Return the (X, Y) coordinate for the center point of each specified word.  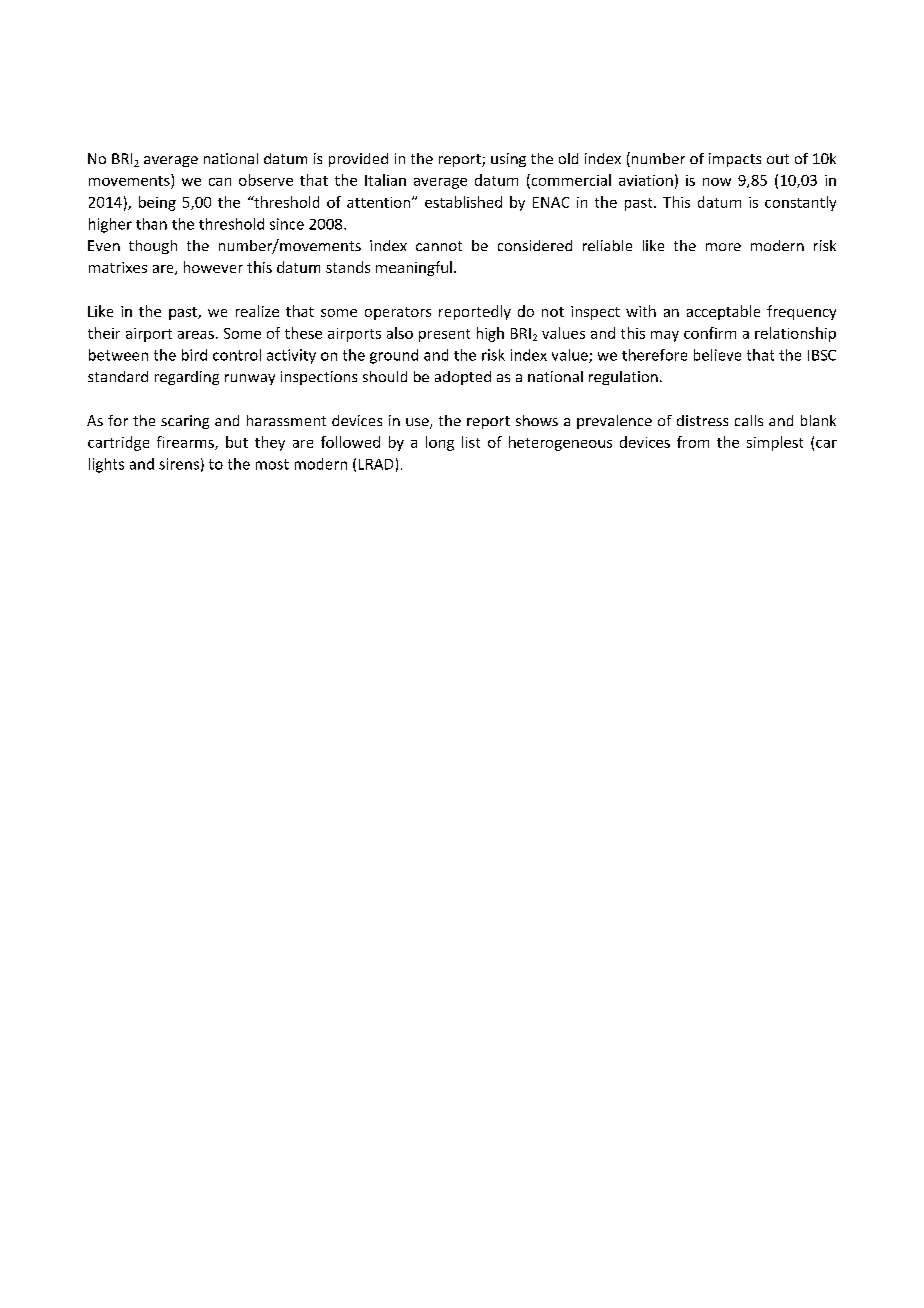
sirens (179, 464)
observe (266, 180)
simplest (775, 443)
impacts (735, 160)
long (440, 443)
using (508, 160)
